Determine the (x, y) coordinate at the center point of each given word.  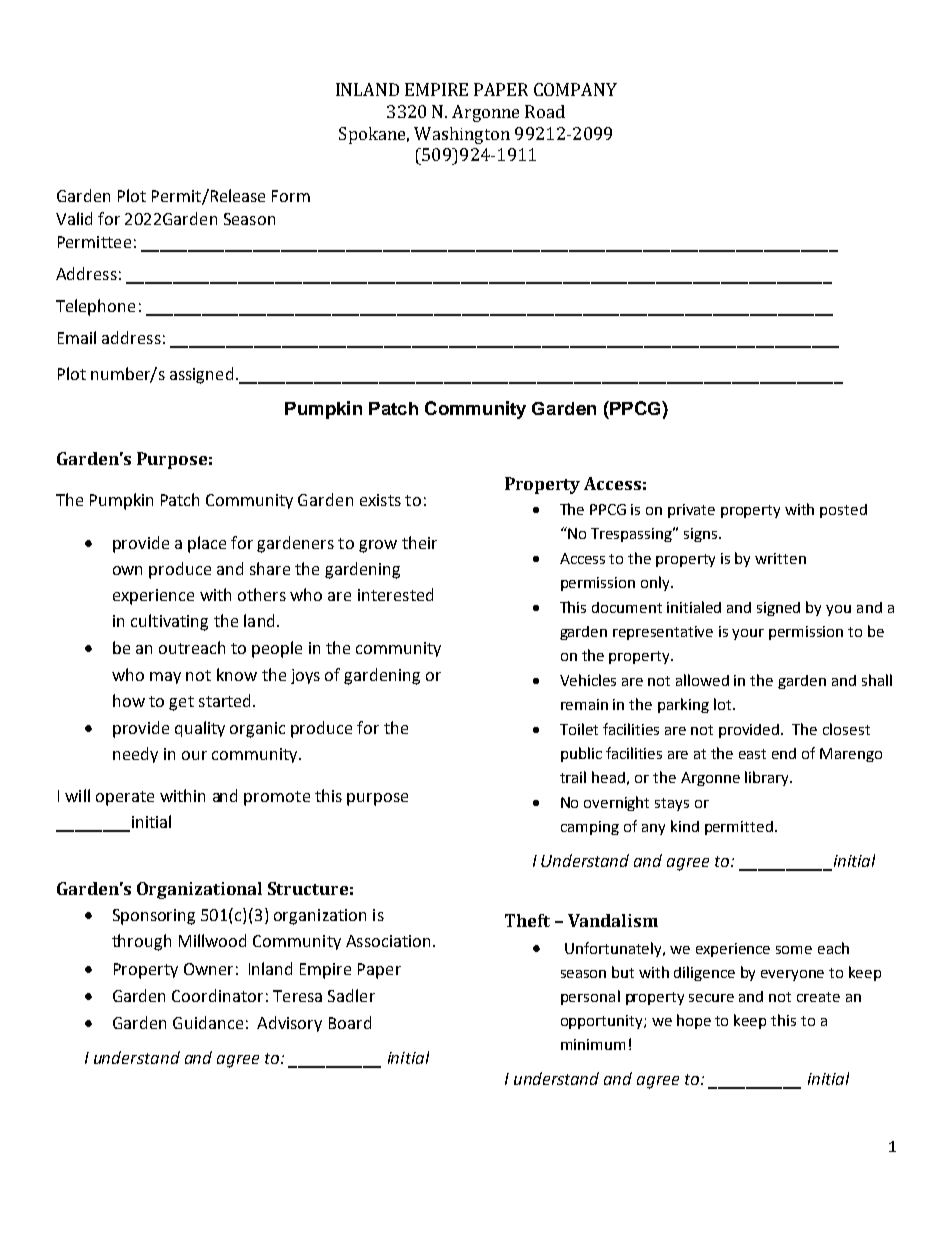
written (780, 558)
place (207, 544)
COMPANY (575, 89)
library (768, 778)
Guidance (208, 1022)
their (419, 542)
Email (77, 337)
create (818, 997)
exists (380, 500)
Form (291, 196)
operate (125, 798)
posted (843, 511)
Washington (462, 135)
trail (573, 777)
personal (590, 997)
